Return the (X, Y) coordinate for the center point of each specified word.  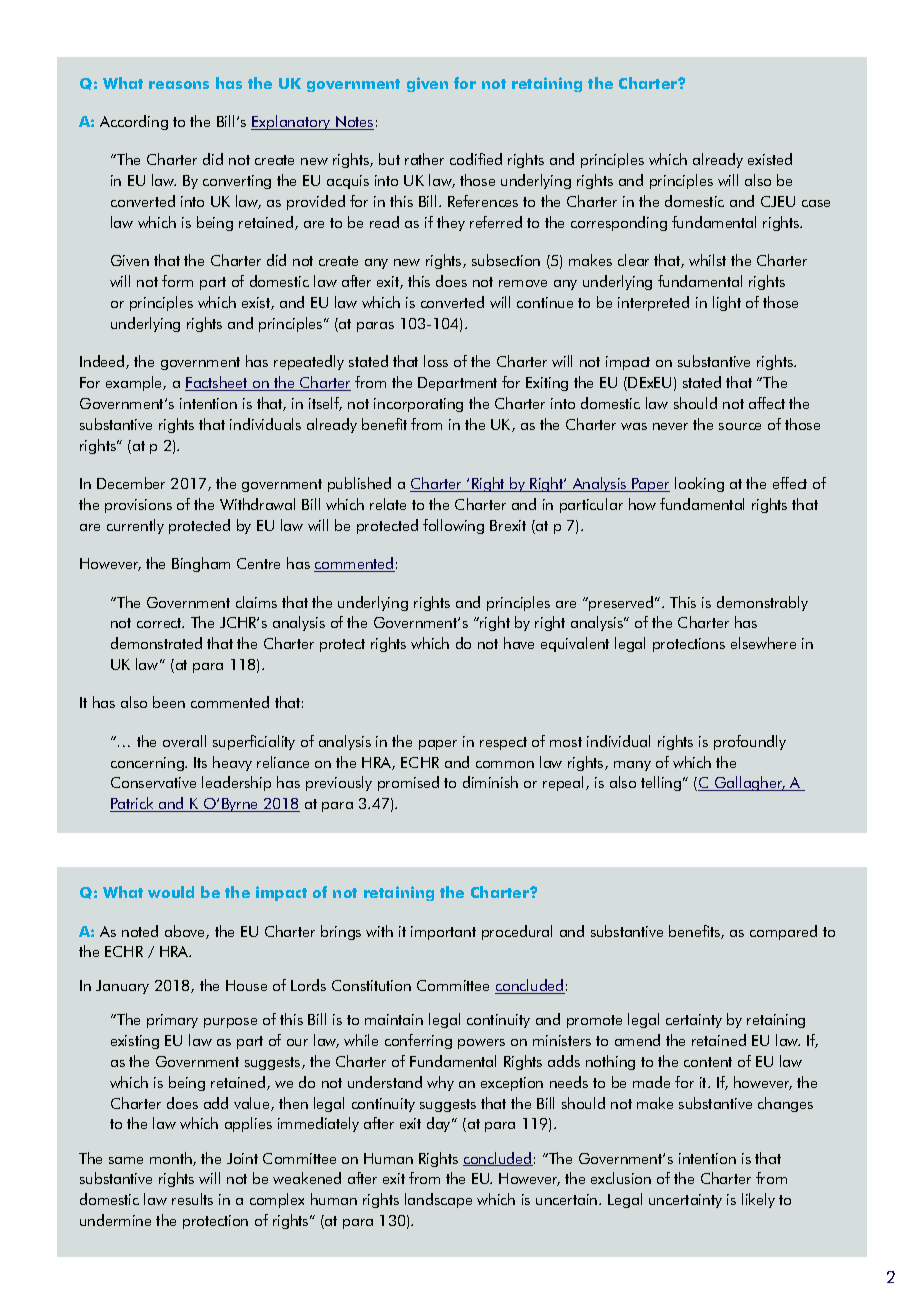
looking (699, 484)
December (131, 483)
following (453, 526)
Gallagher (749, 783)
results (192, 1199)
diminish (490, 782)
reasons (179, 85)
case (816, 203)
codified (476, 159)
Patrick (133, 804)
